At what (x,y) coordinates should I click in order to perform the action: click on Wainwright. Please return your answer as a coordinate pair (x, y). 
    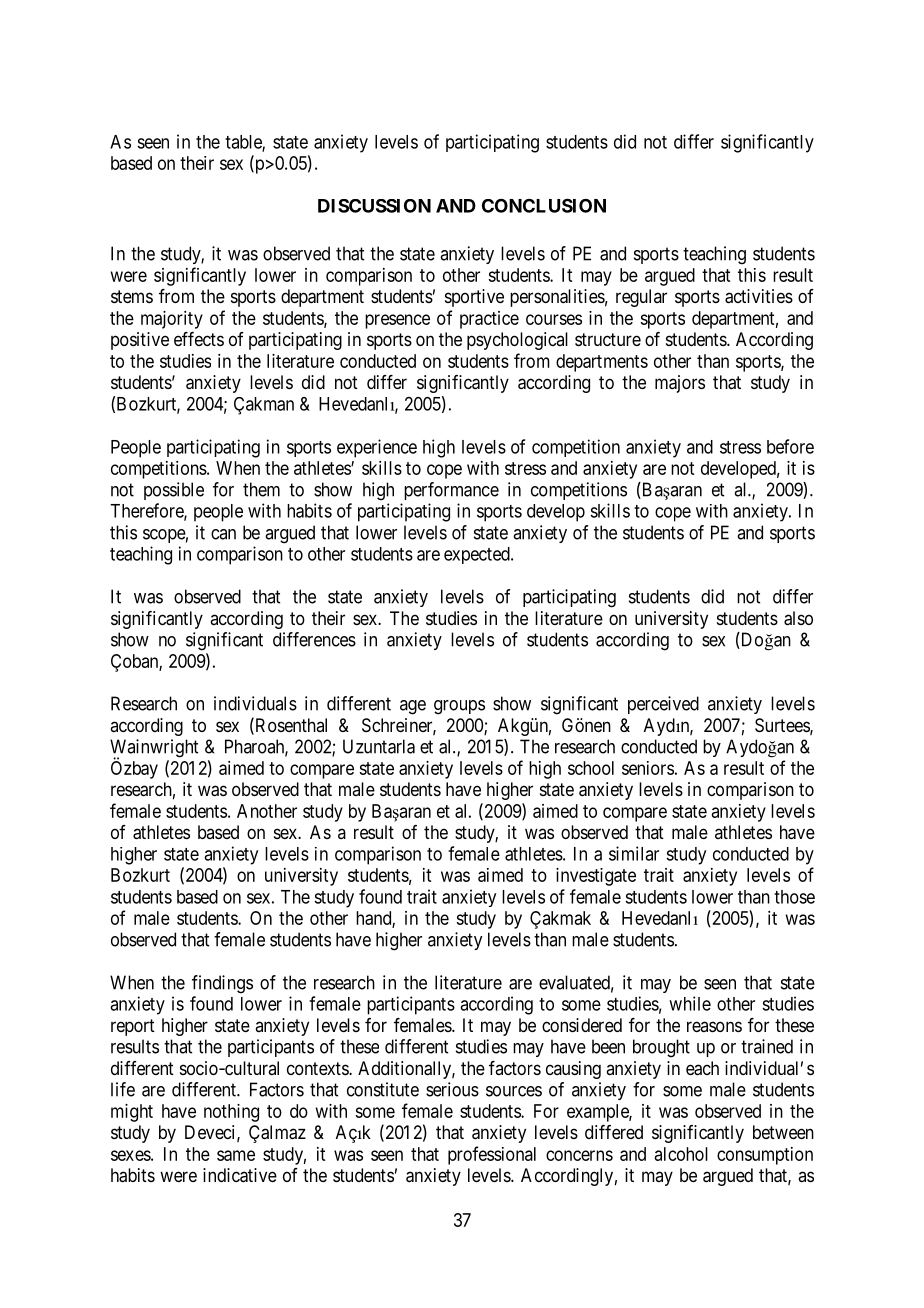
    Looking at the image, I should click on (154, 749).
